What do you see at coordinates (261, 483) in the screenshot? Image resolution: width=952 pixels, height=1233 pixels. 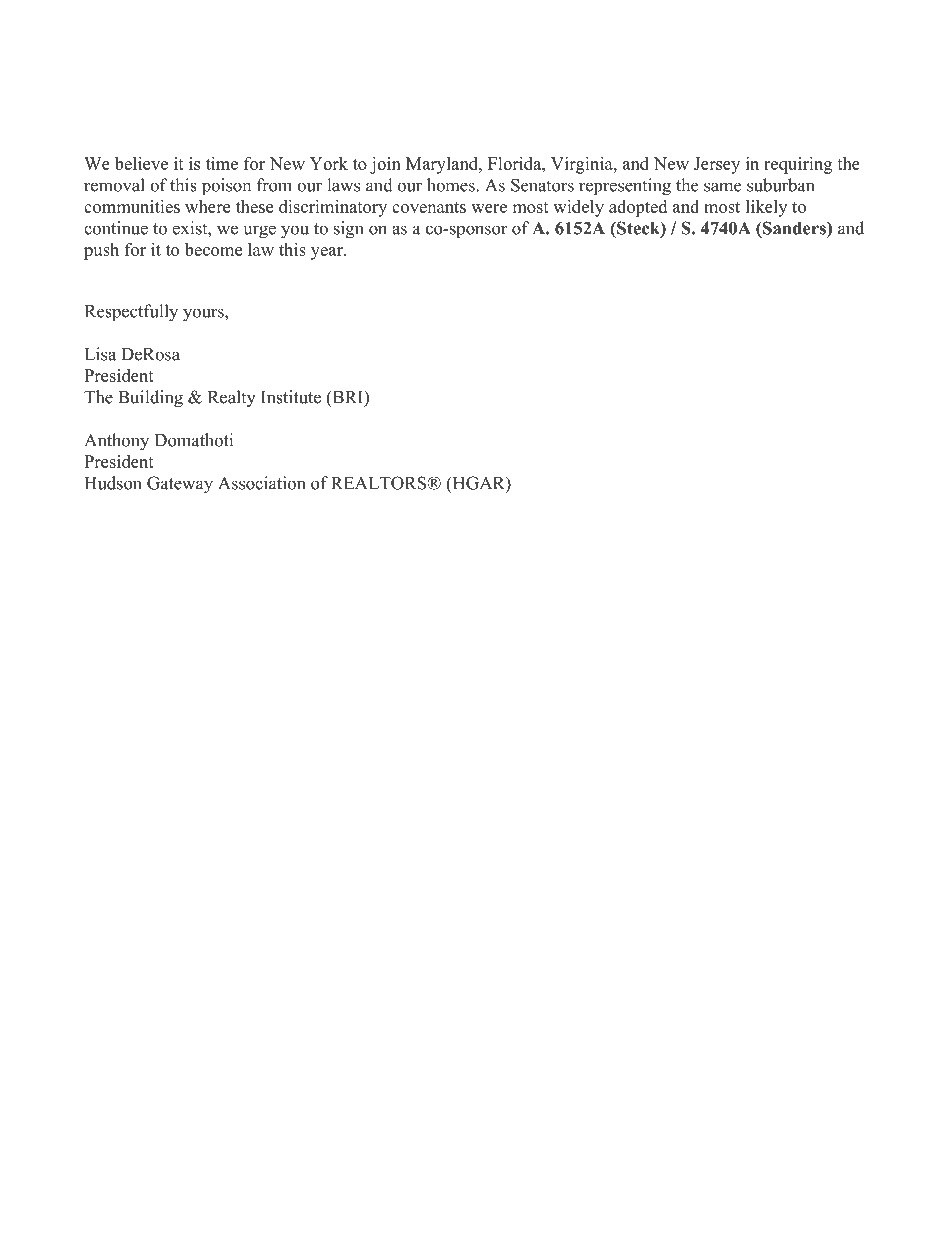 I see `Association` at bounding box center [261, 483].
